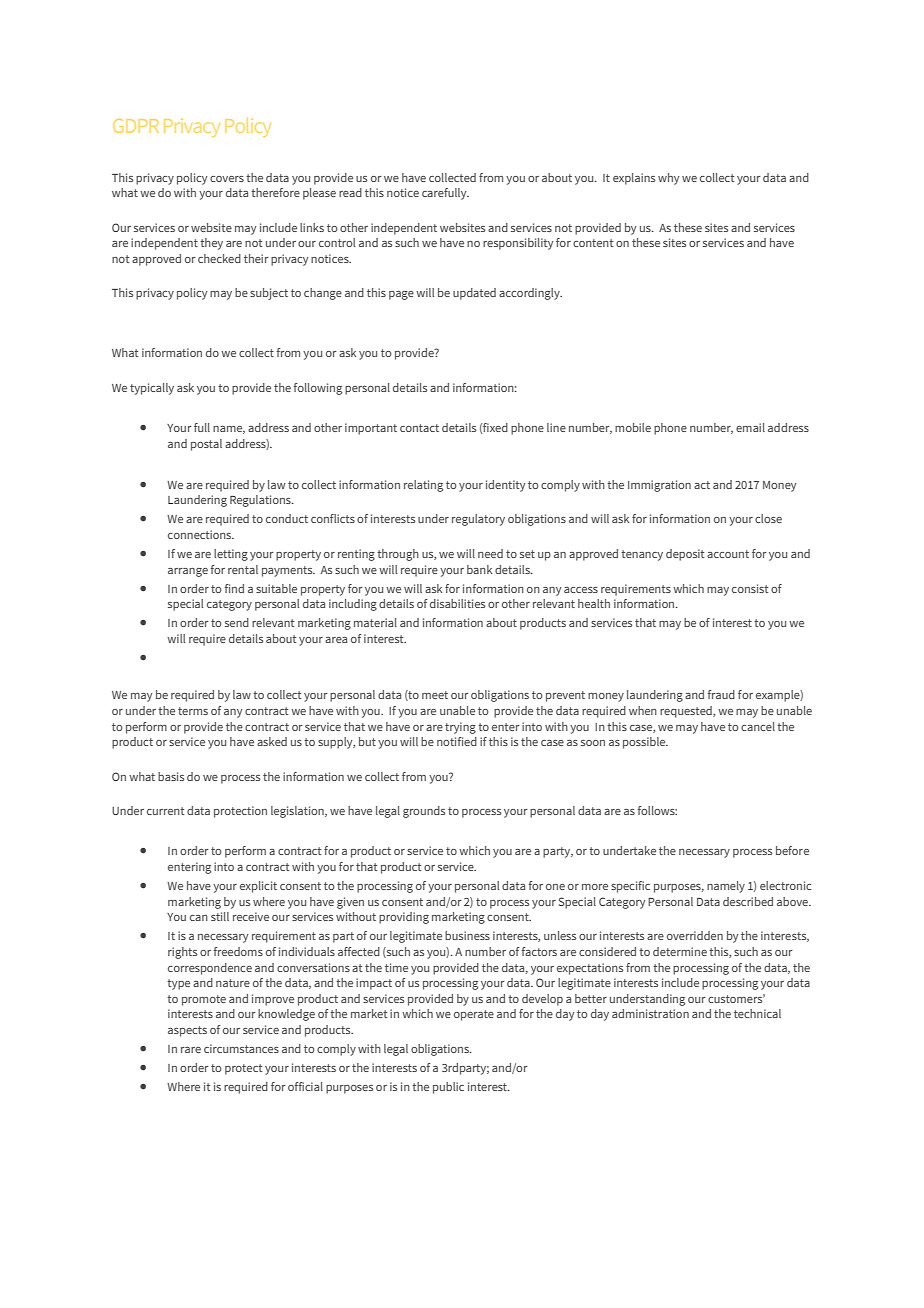  What do you see at coordinates (668, 179) in the screenshot?
I see `why` at bounding box center [668, 179].
